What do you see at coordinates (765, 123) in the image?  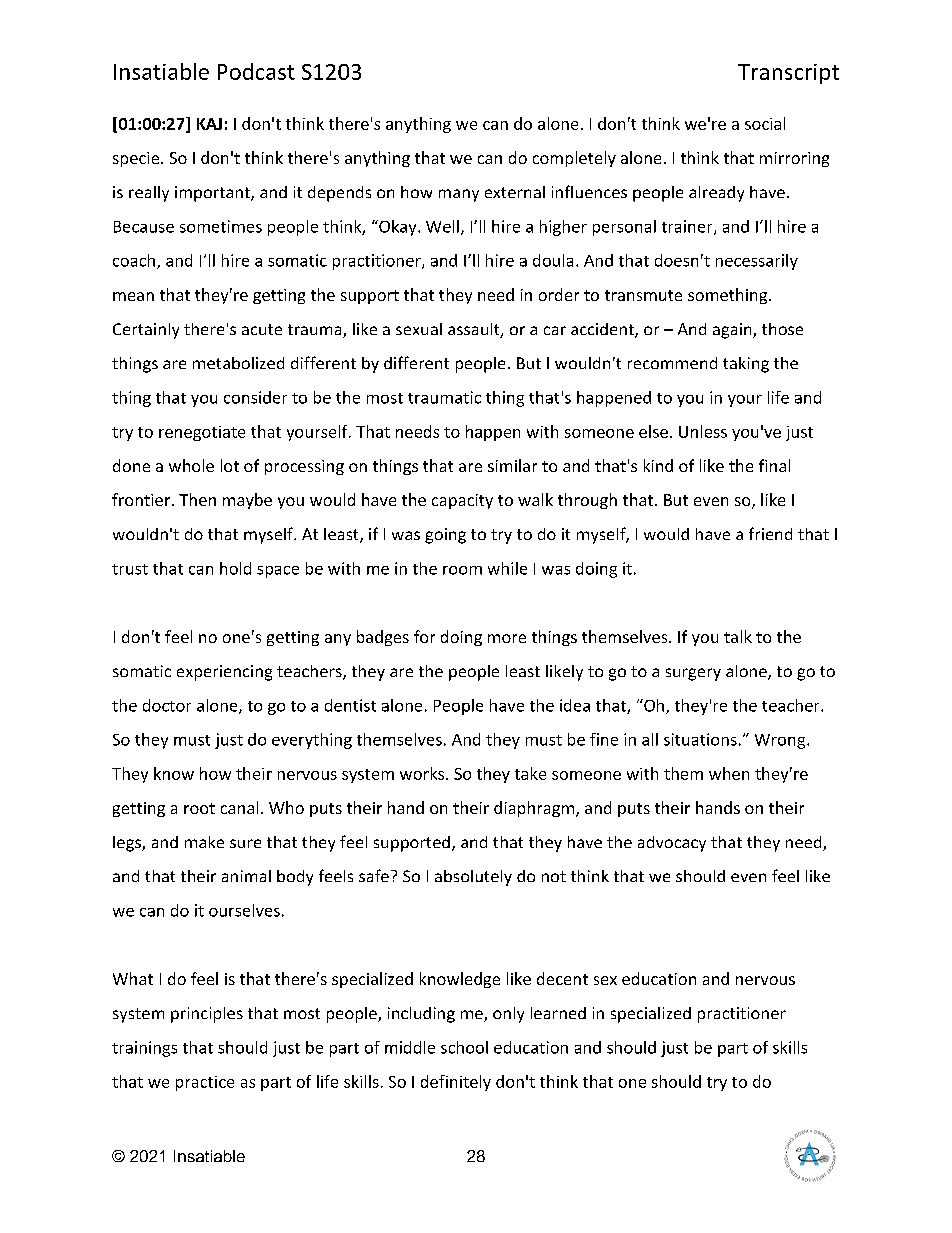 I see `social` at bounding box center [765, 123].
